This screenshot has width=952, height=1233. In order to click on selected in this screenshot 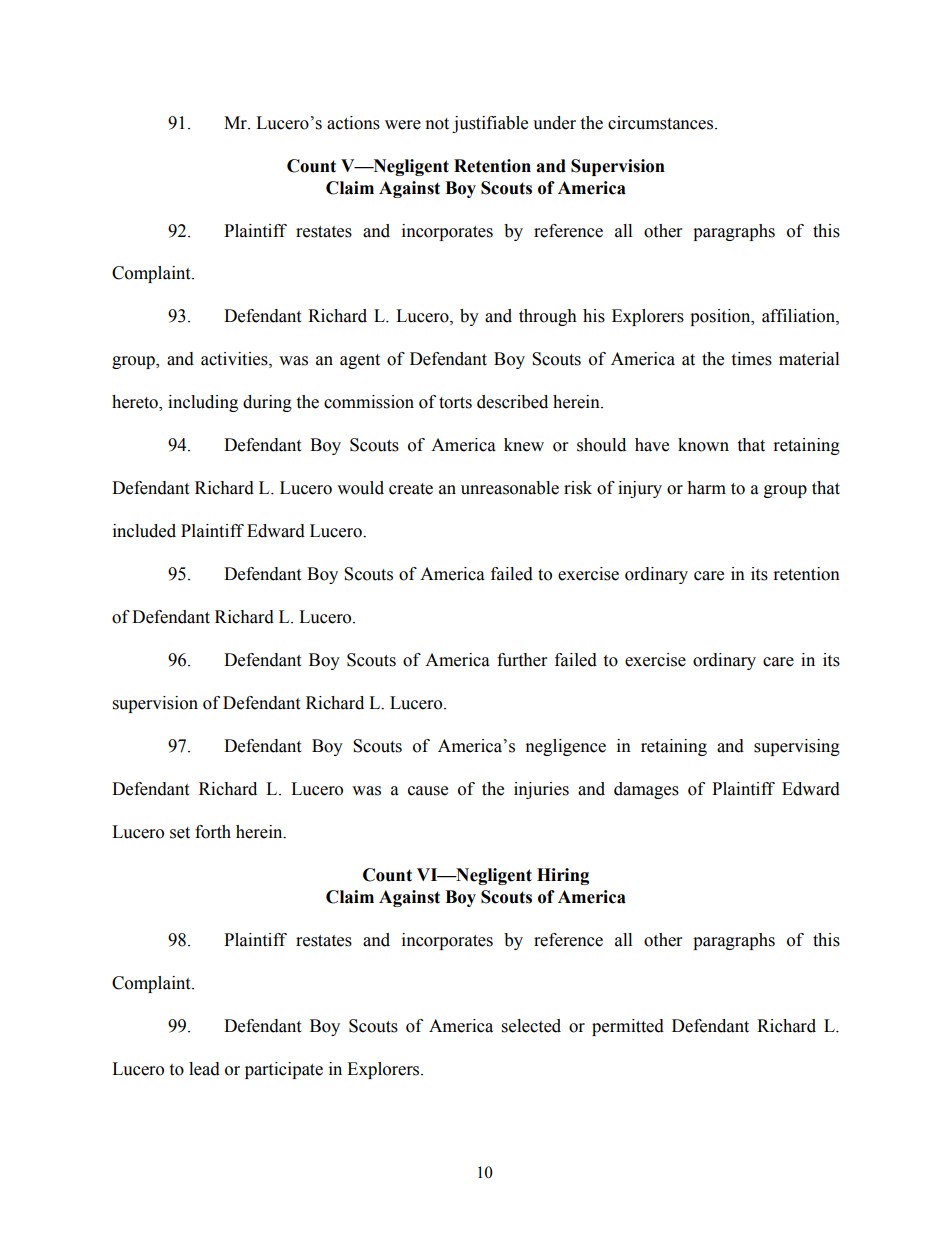, I will do `click(531, 1026)`.
